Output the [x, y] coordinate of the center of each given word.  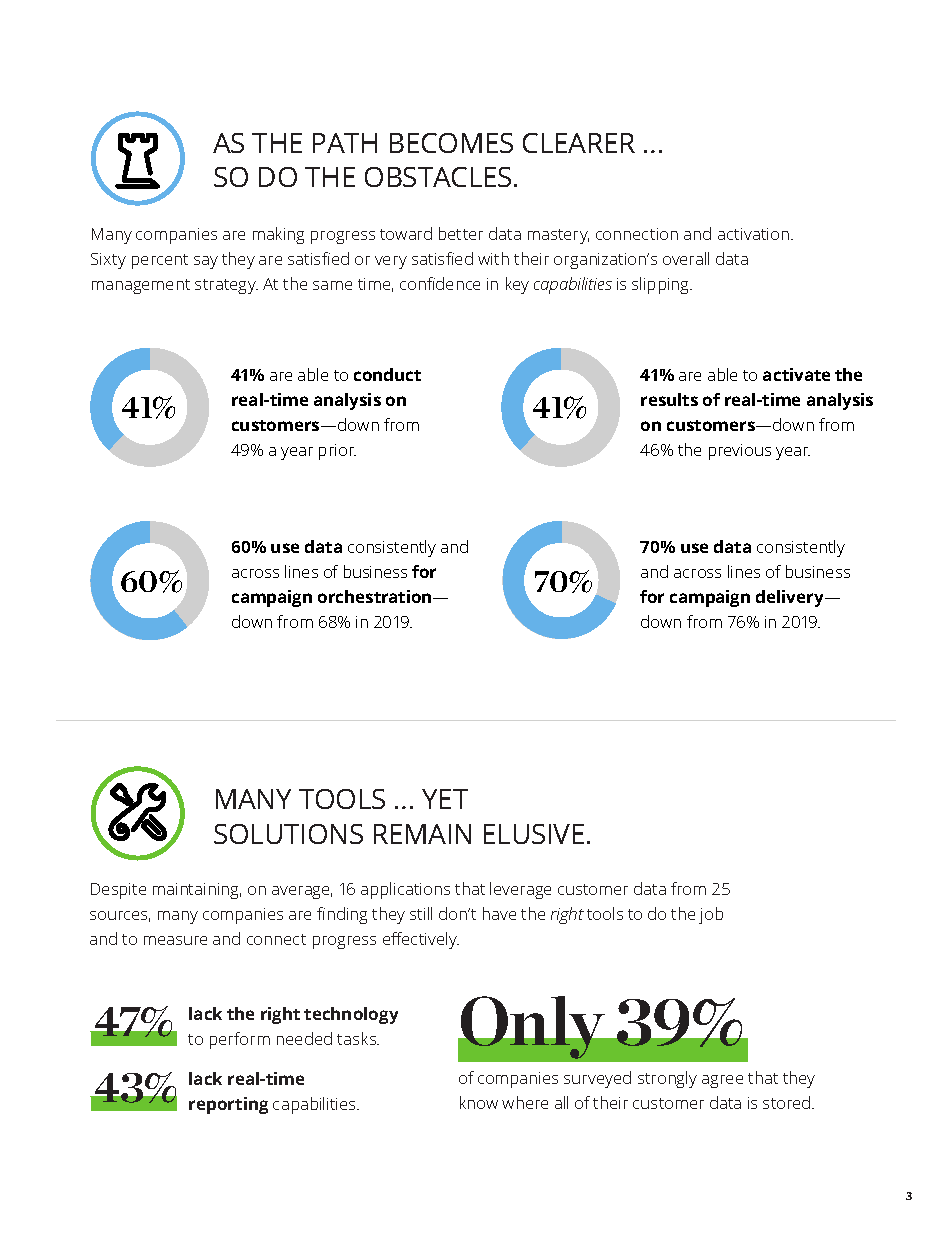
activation [753, 234]
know [479, 1102]
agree [722, 1081]
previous [740, 452]
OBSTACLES [438, 177]
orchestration [376, 596]
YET [445, 799]
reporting [228, 1105]
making [278, 235]
